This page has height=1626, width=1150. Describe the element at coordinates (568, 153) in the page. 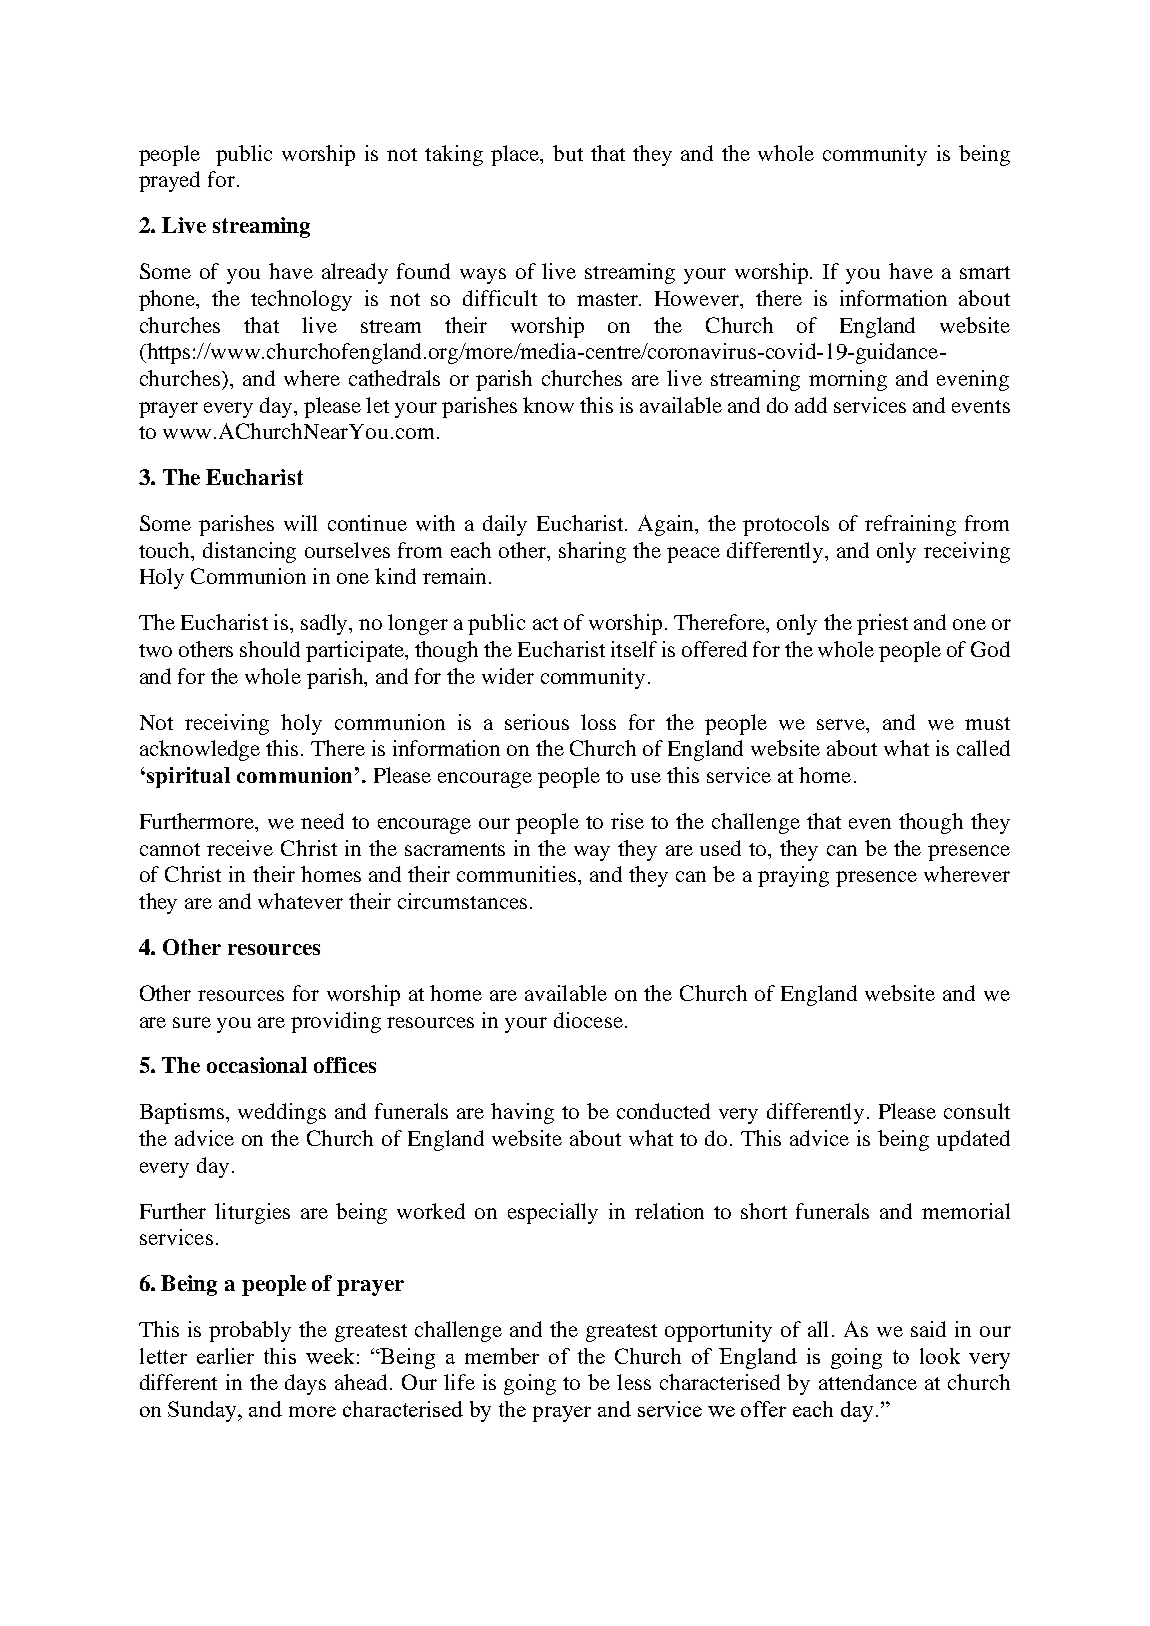

I see `but` at that location.
